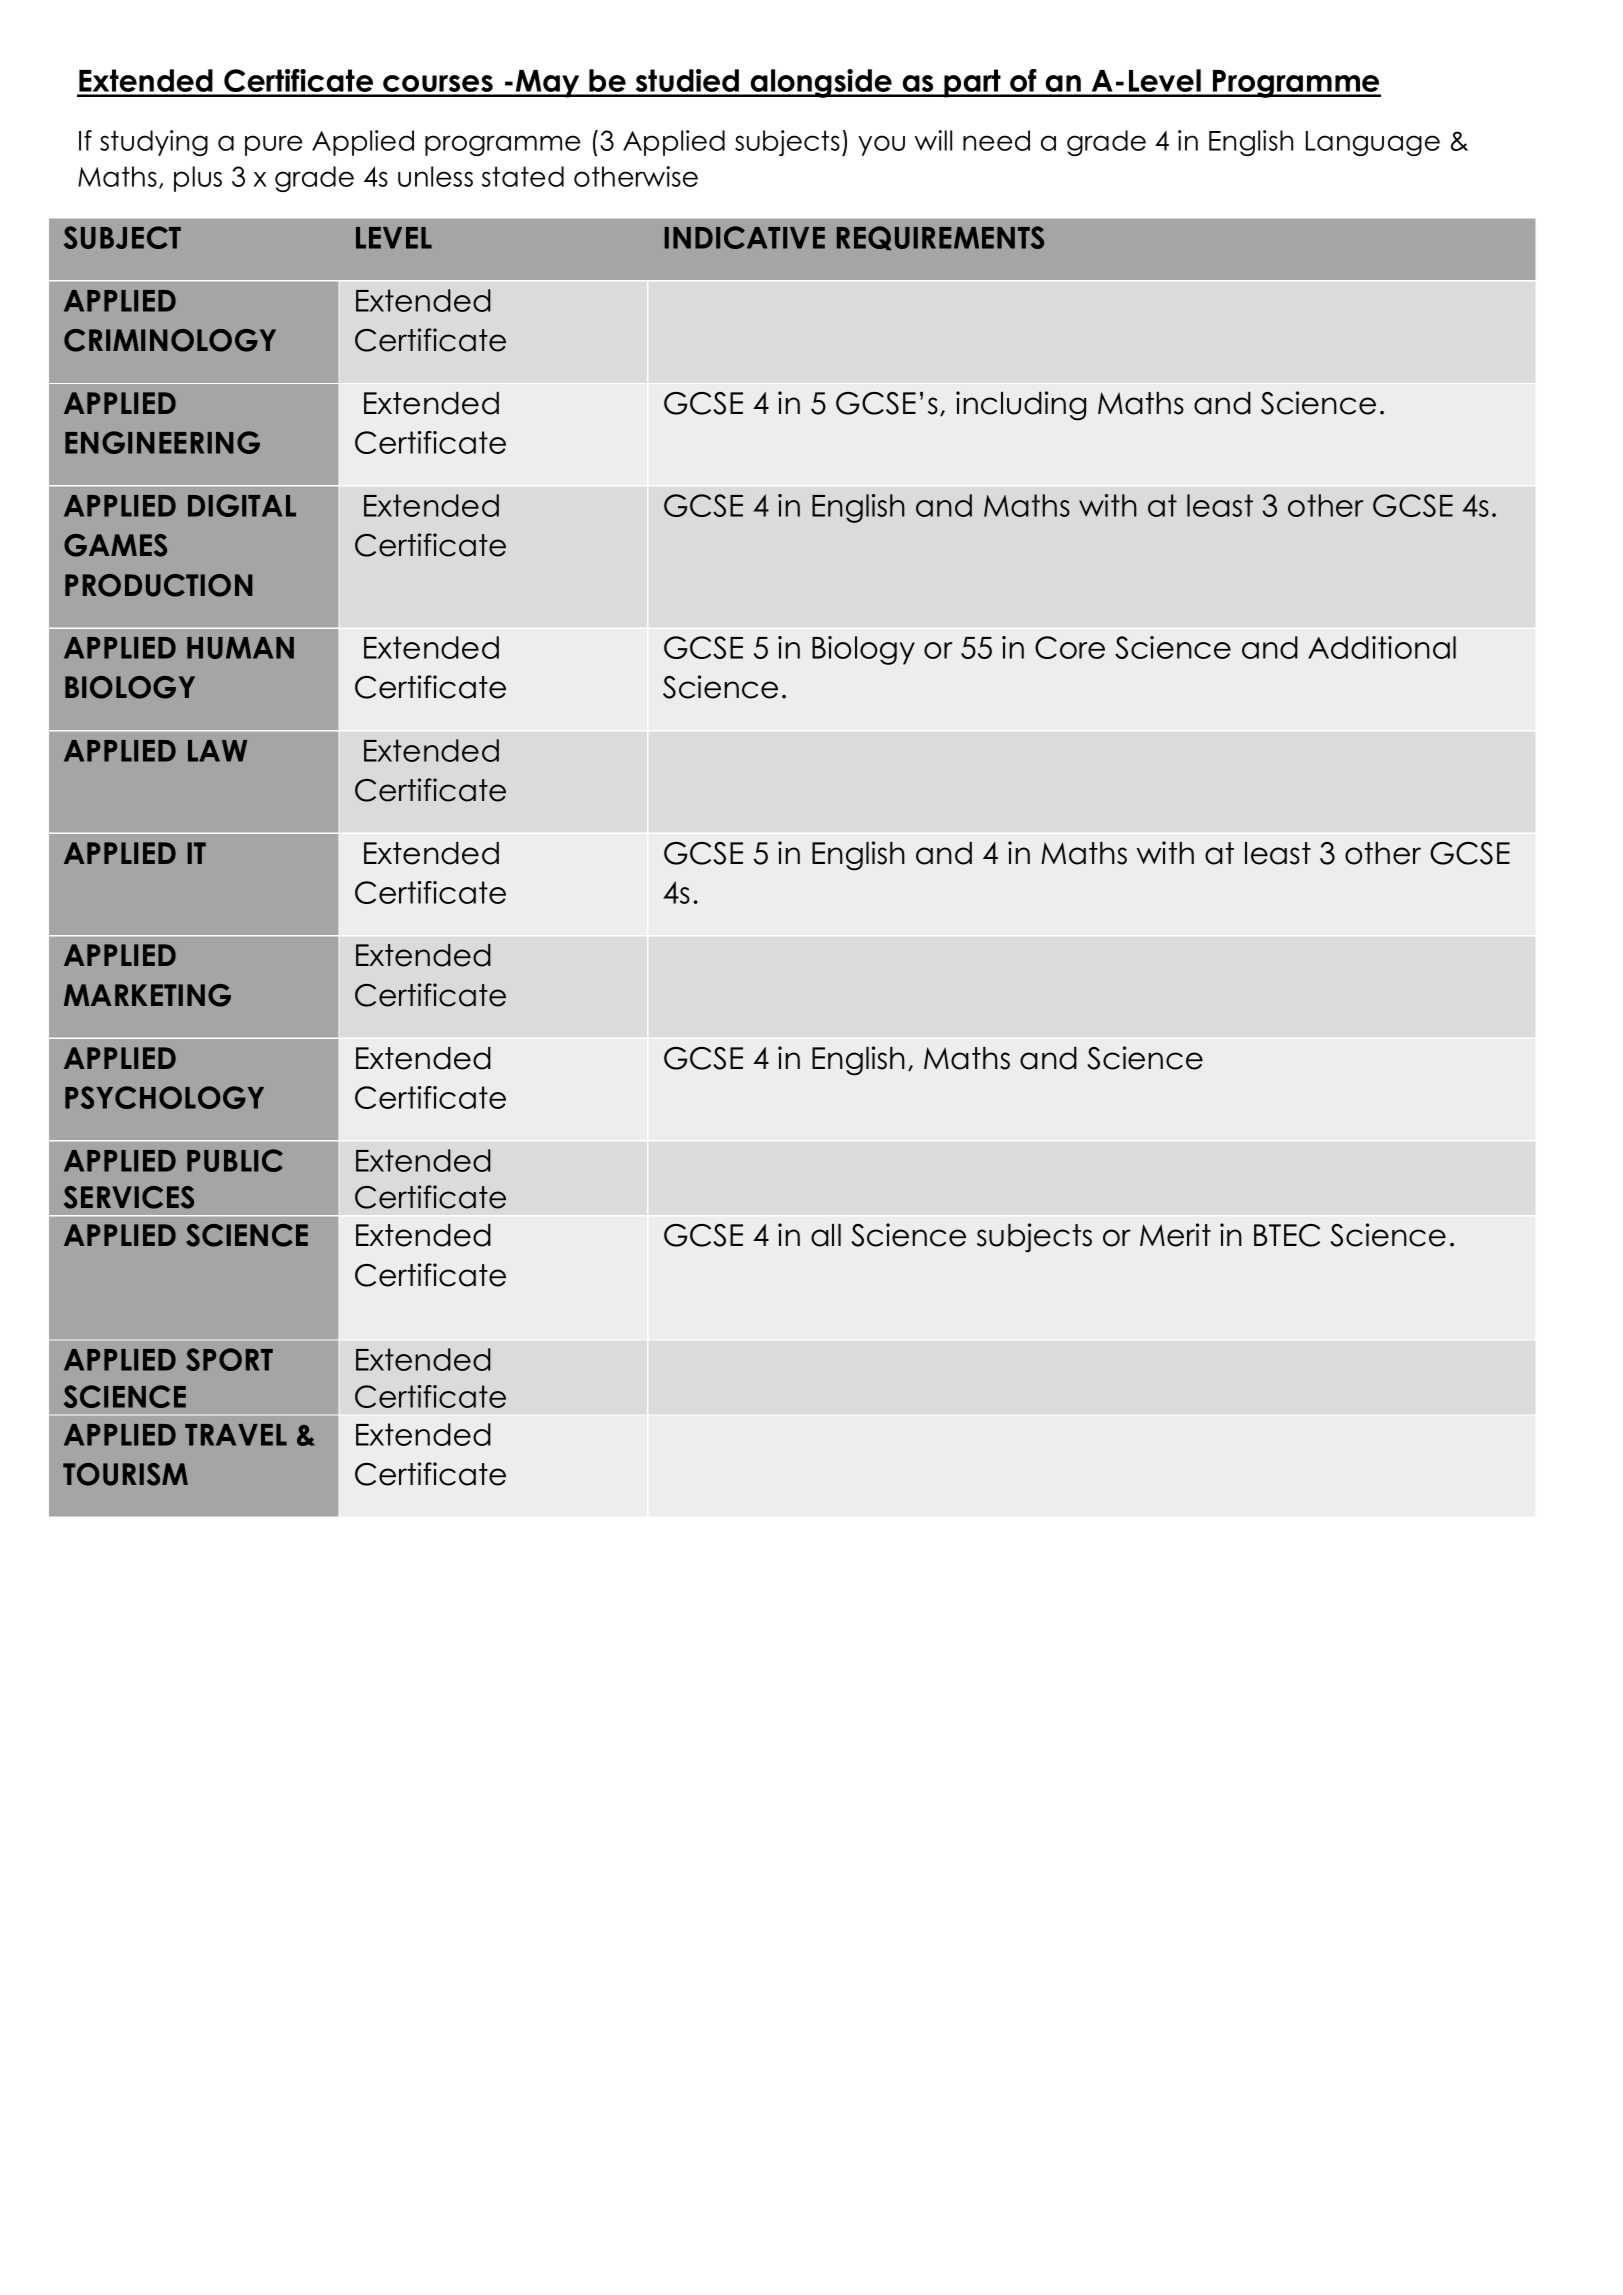 The image size is (1623, 2295). I want to click on SPORT, so click(229, 1359).
